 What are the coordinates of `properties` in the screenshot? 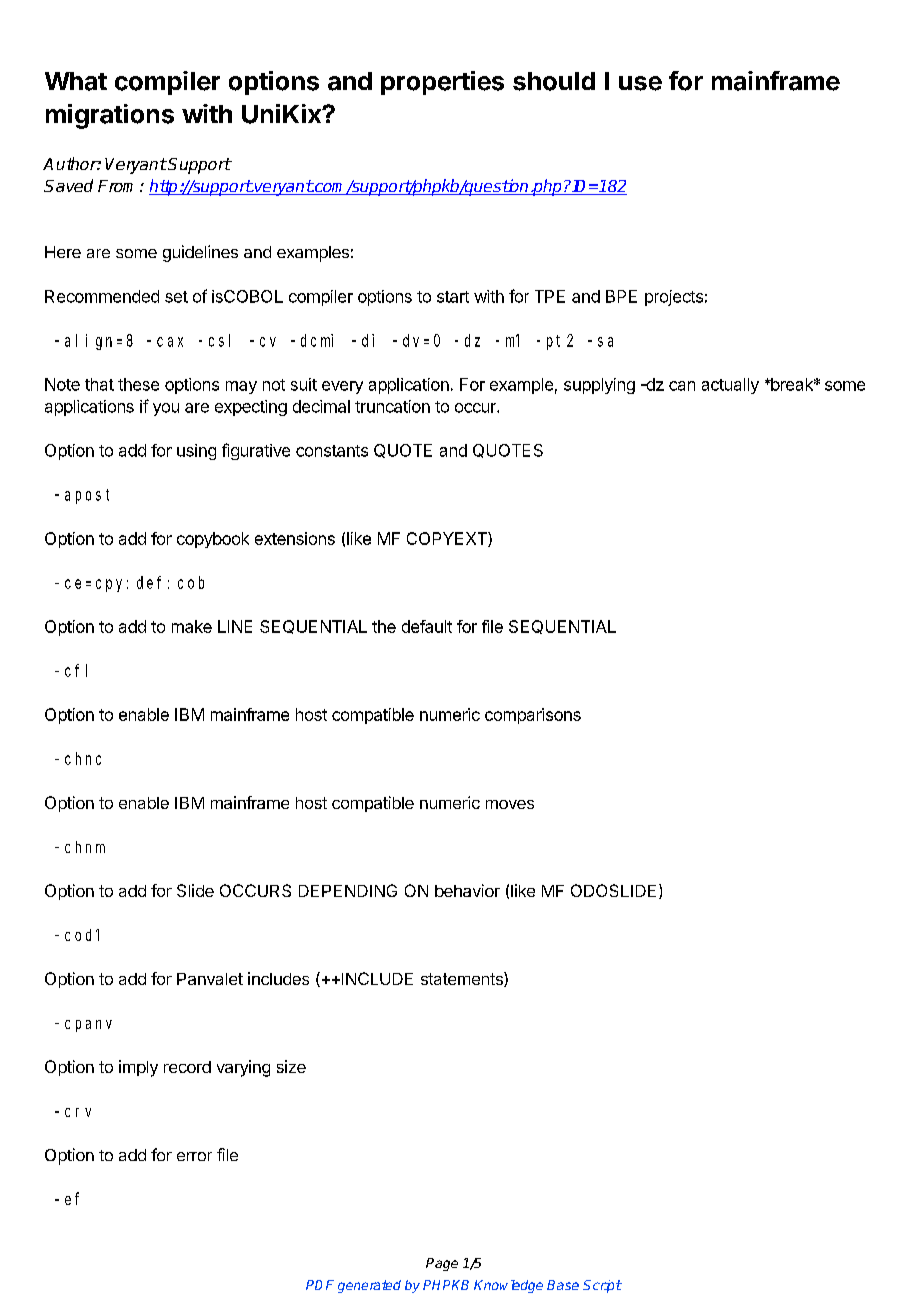 It's located at (442, 83).
